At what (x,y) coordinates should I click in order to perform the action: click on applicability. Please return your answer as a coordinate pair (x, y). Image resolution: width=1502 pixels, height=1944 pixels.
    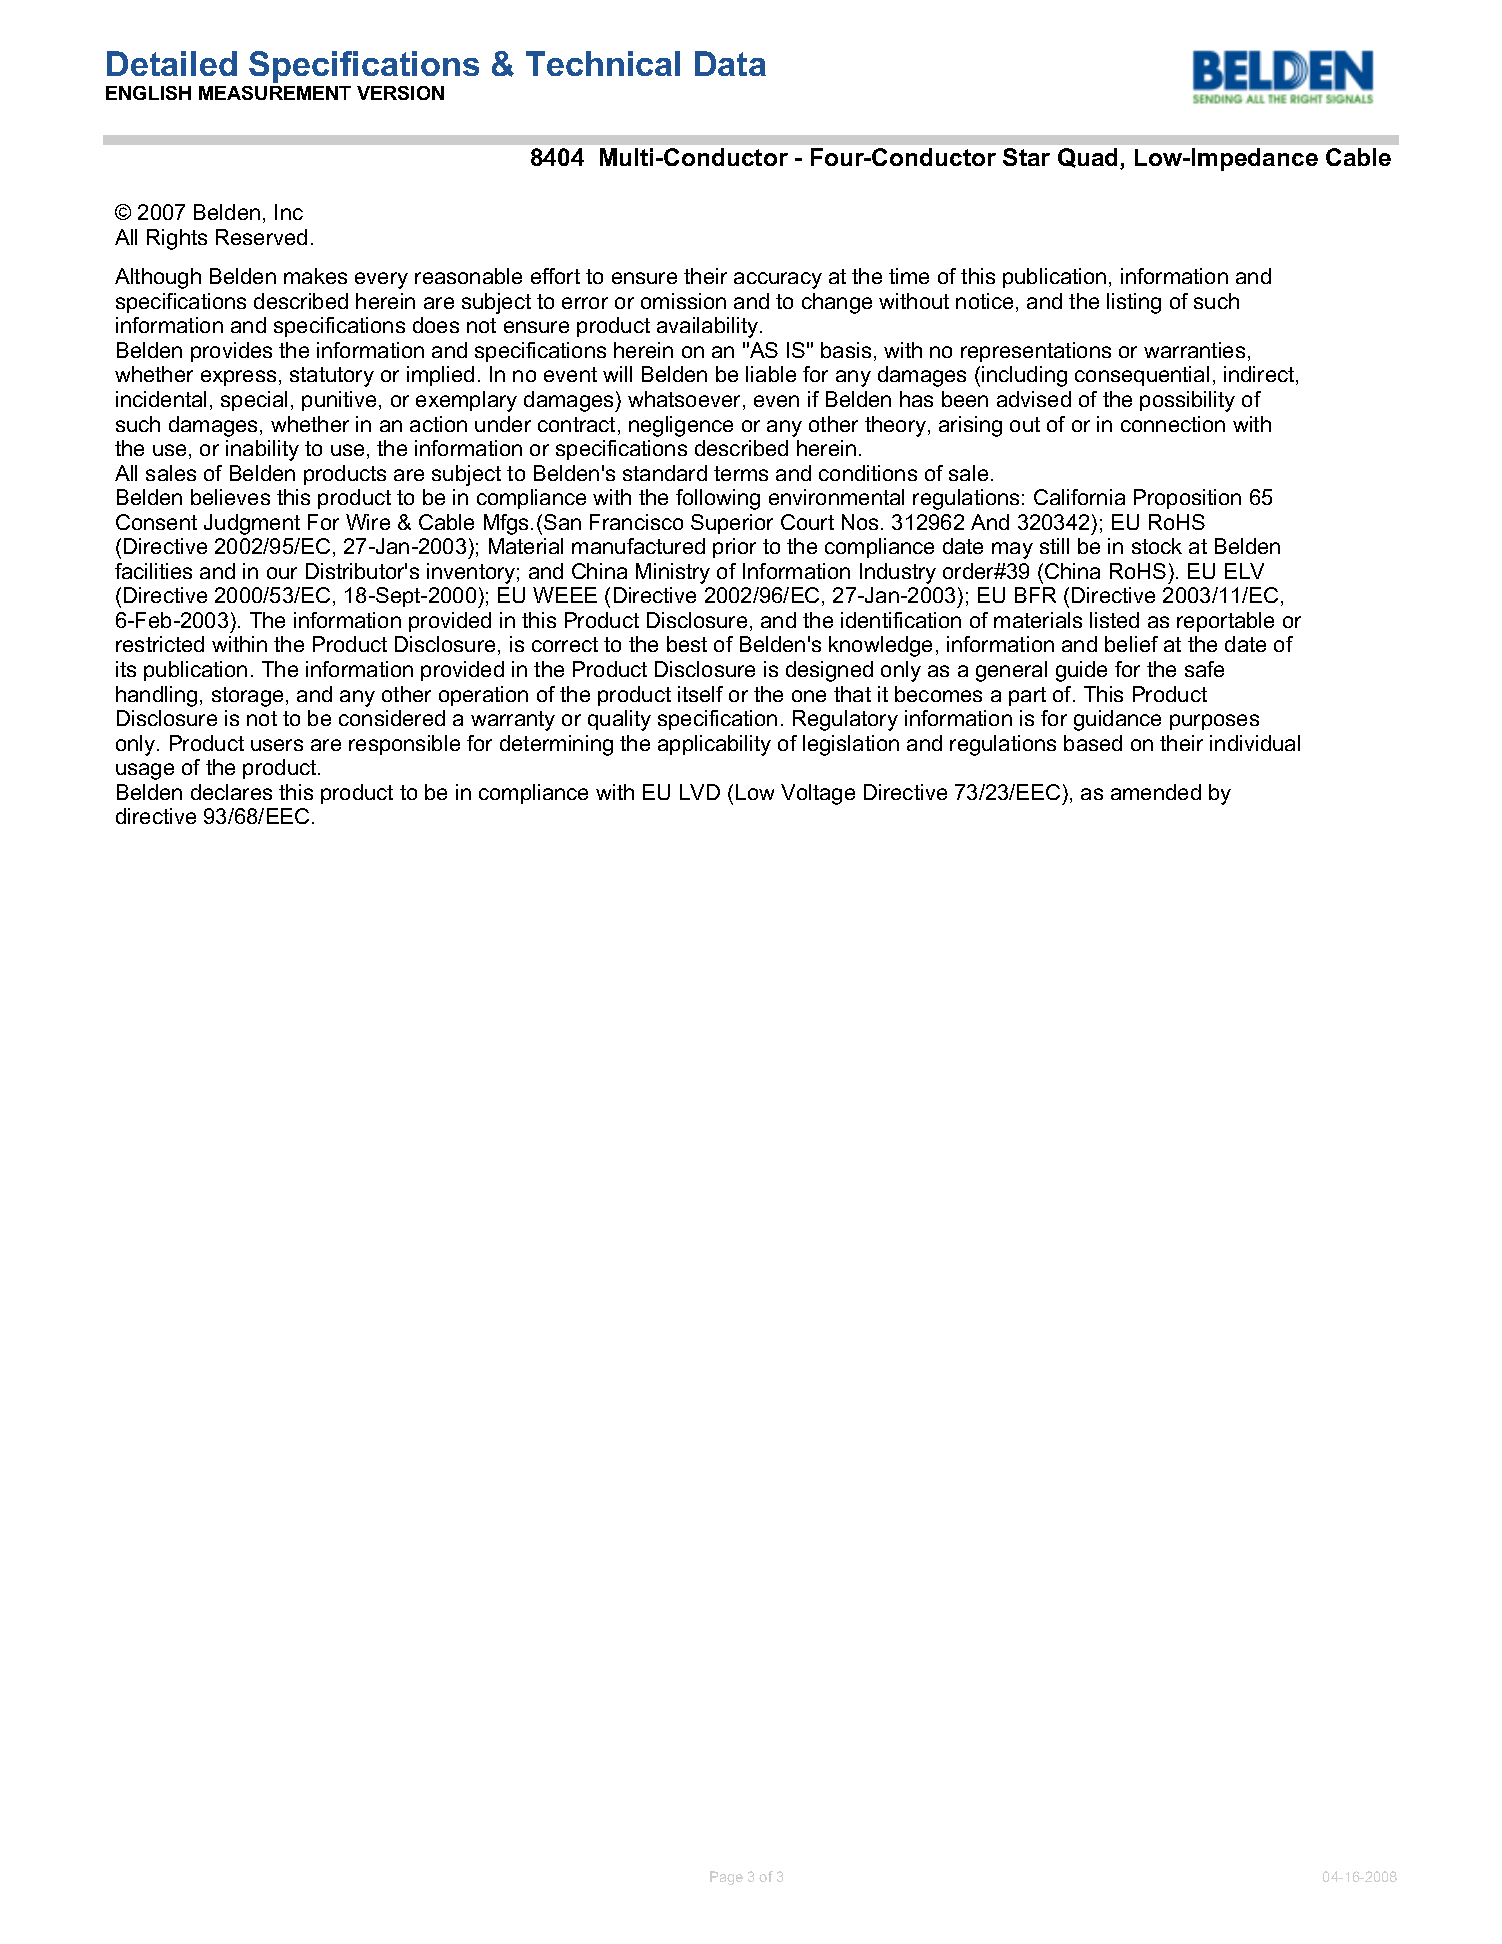
    Looking at the image, I should click on (714, 745).
